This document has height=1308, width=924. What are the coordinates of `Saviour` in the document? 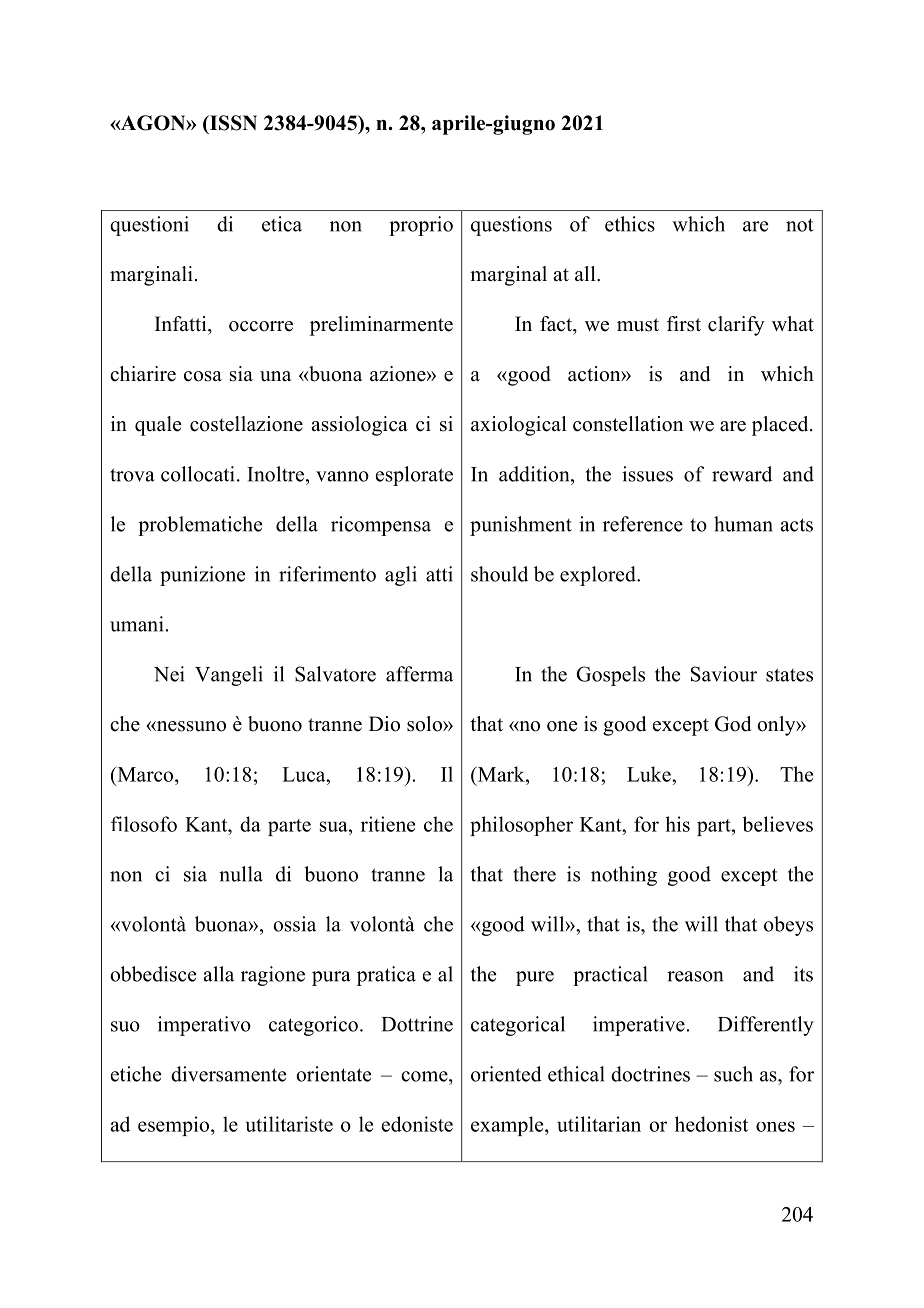 It's located at (724, 674).
